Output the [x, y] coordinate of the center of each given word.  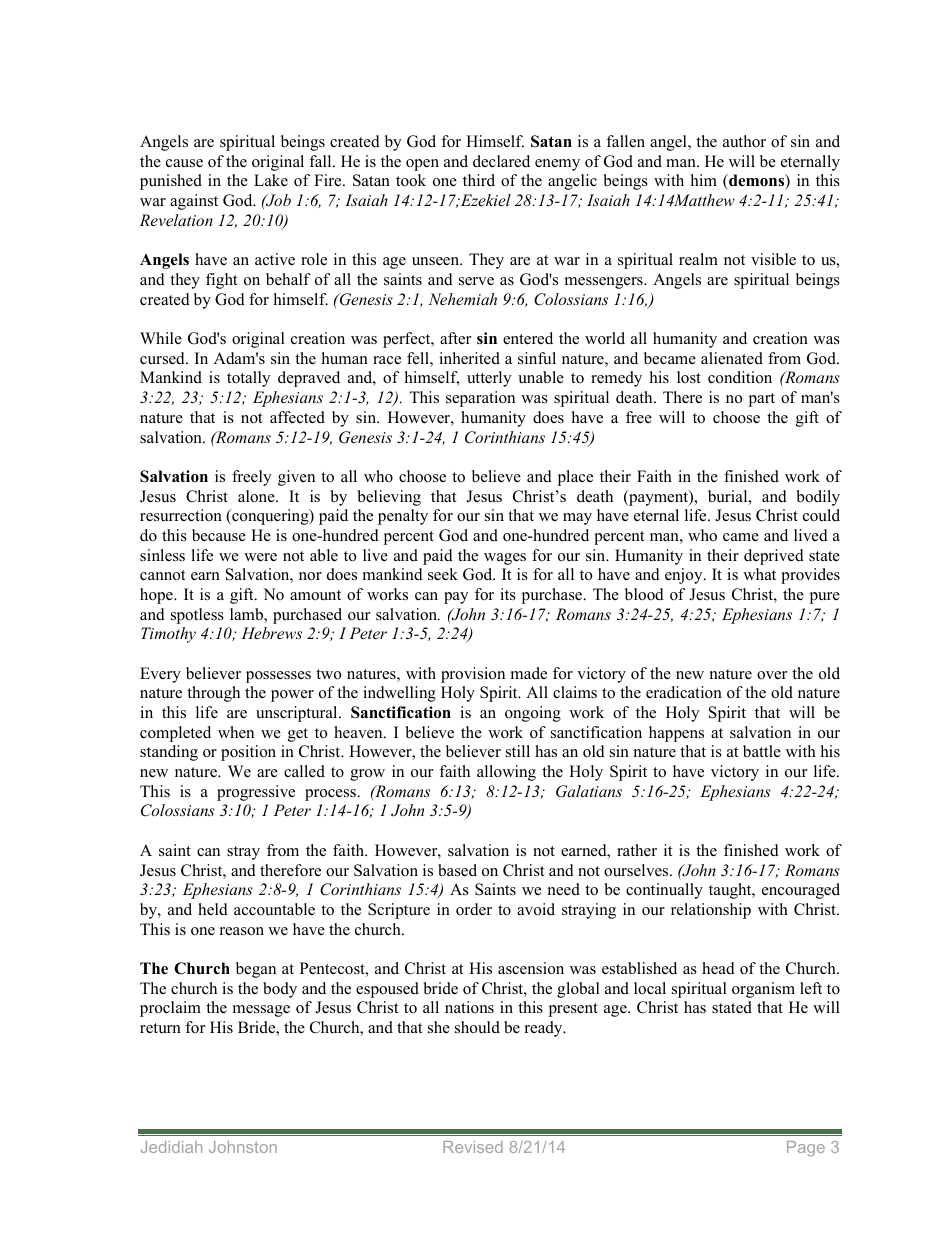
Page [806, 1149]
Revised [473, 1147]
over [772, 675]
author [744, 141]
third [479, 180]
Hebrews [271, 633]
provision [473, 675]
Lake [271, 180]
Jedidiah [171, 1147]
